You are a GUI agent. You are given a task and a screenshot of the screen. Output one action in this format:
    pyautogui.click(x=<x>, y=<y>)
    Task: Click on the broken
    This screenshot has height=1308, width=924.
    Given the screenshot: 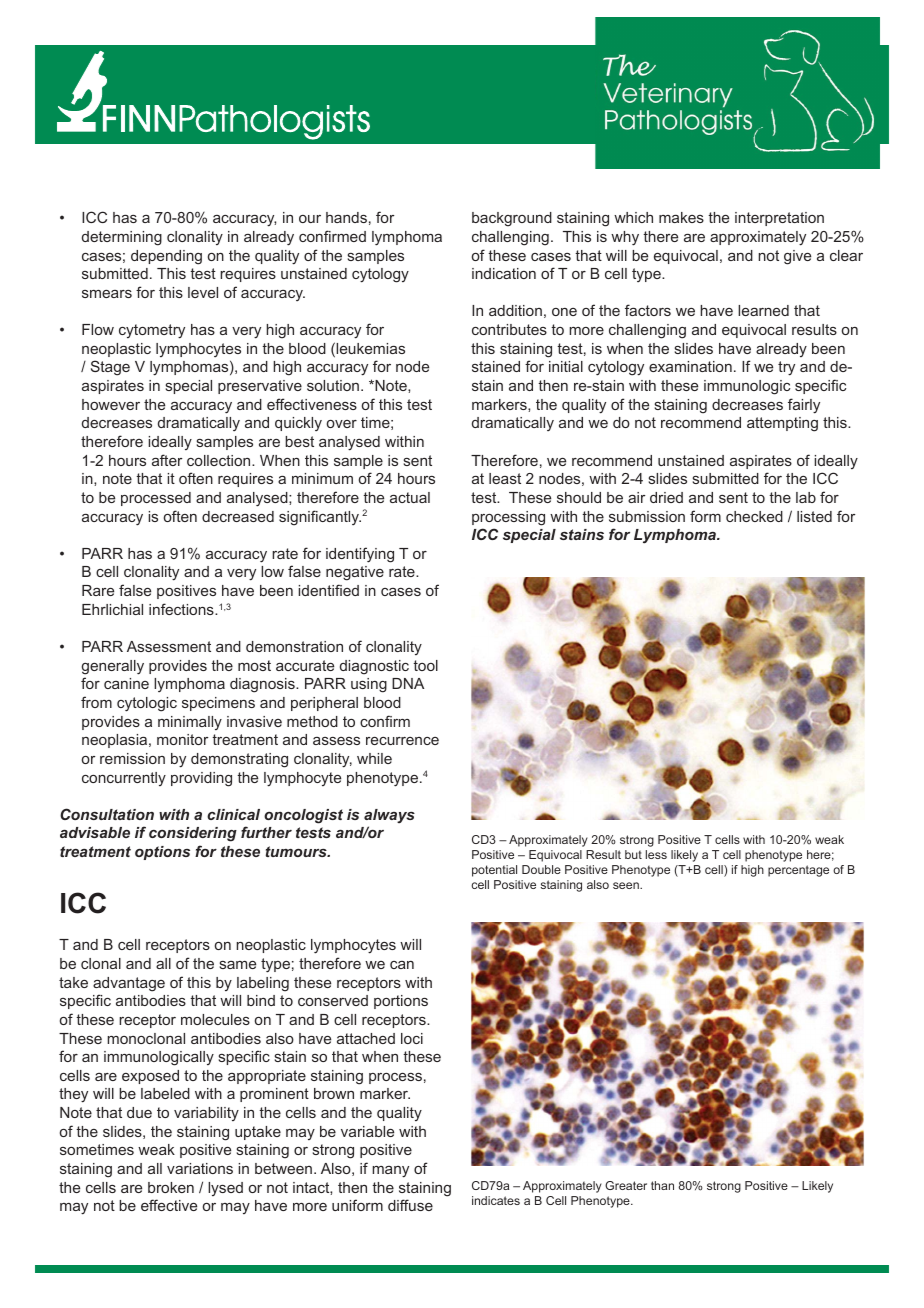 What is the action you would take?
    pyautogui.click(x=171, y=1187)
